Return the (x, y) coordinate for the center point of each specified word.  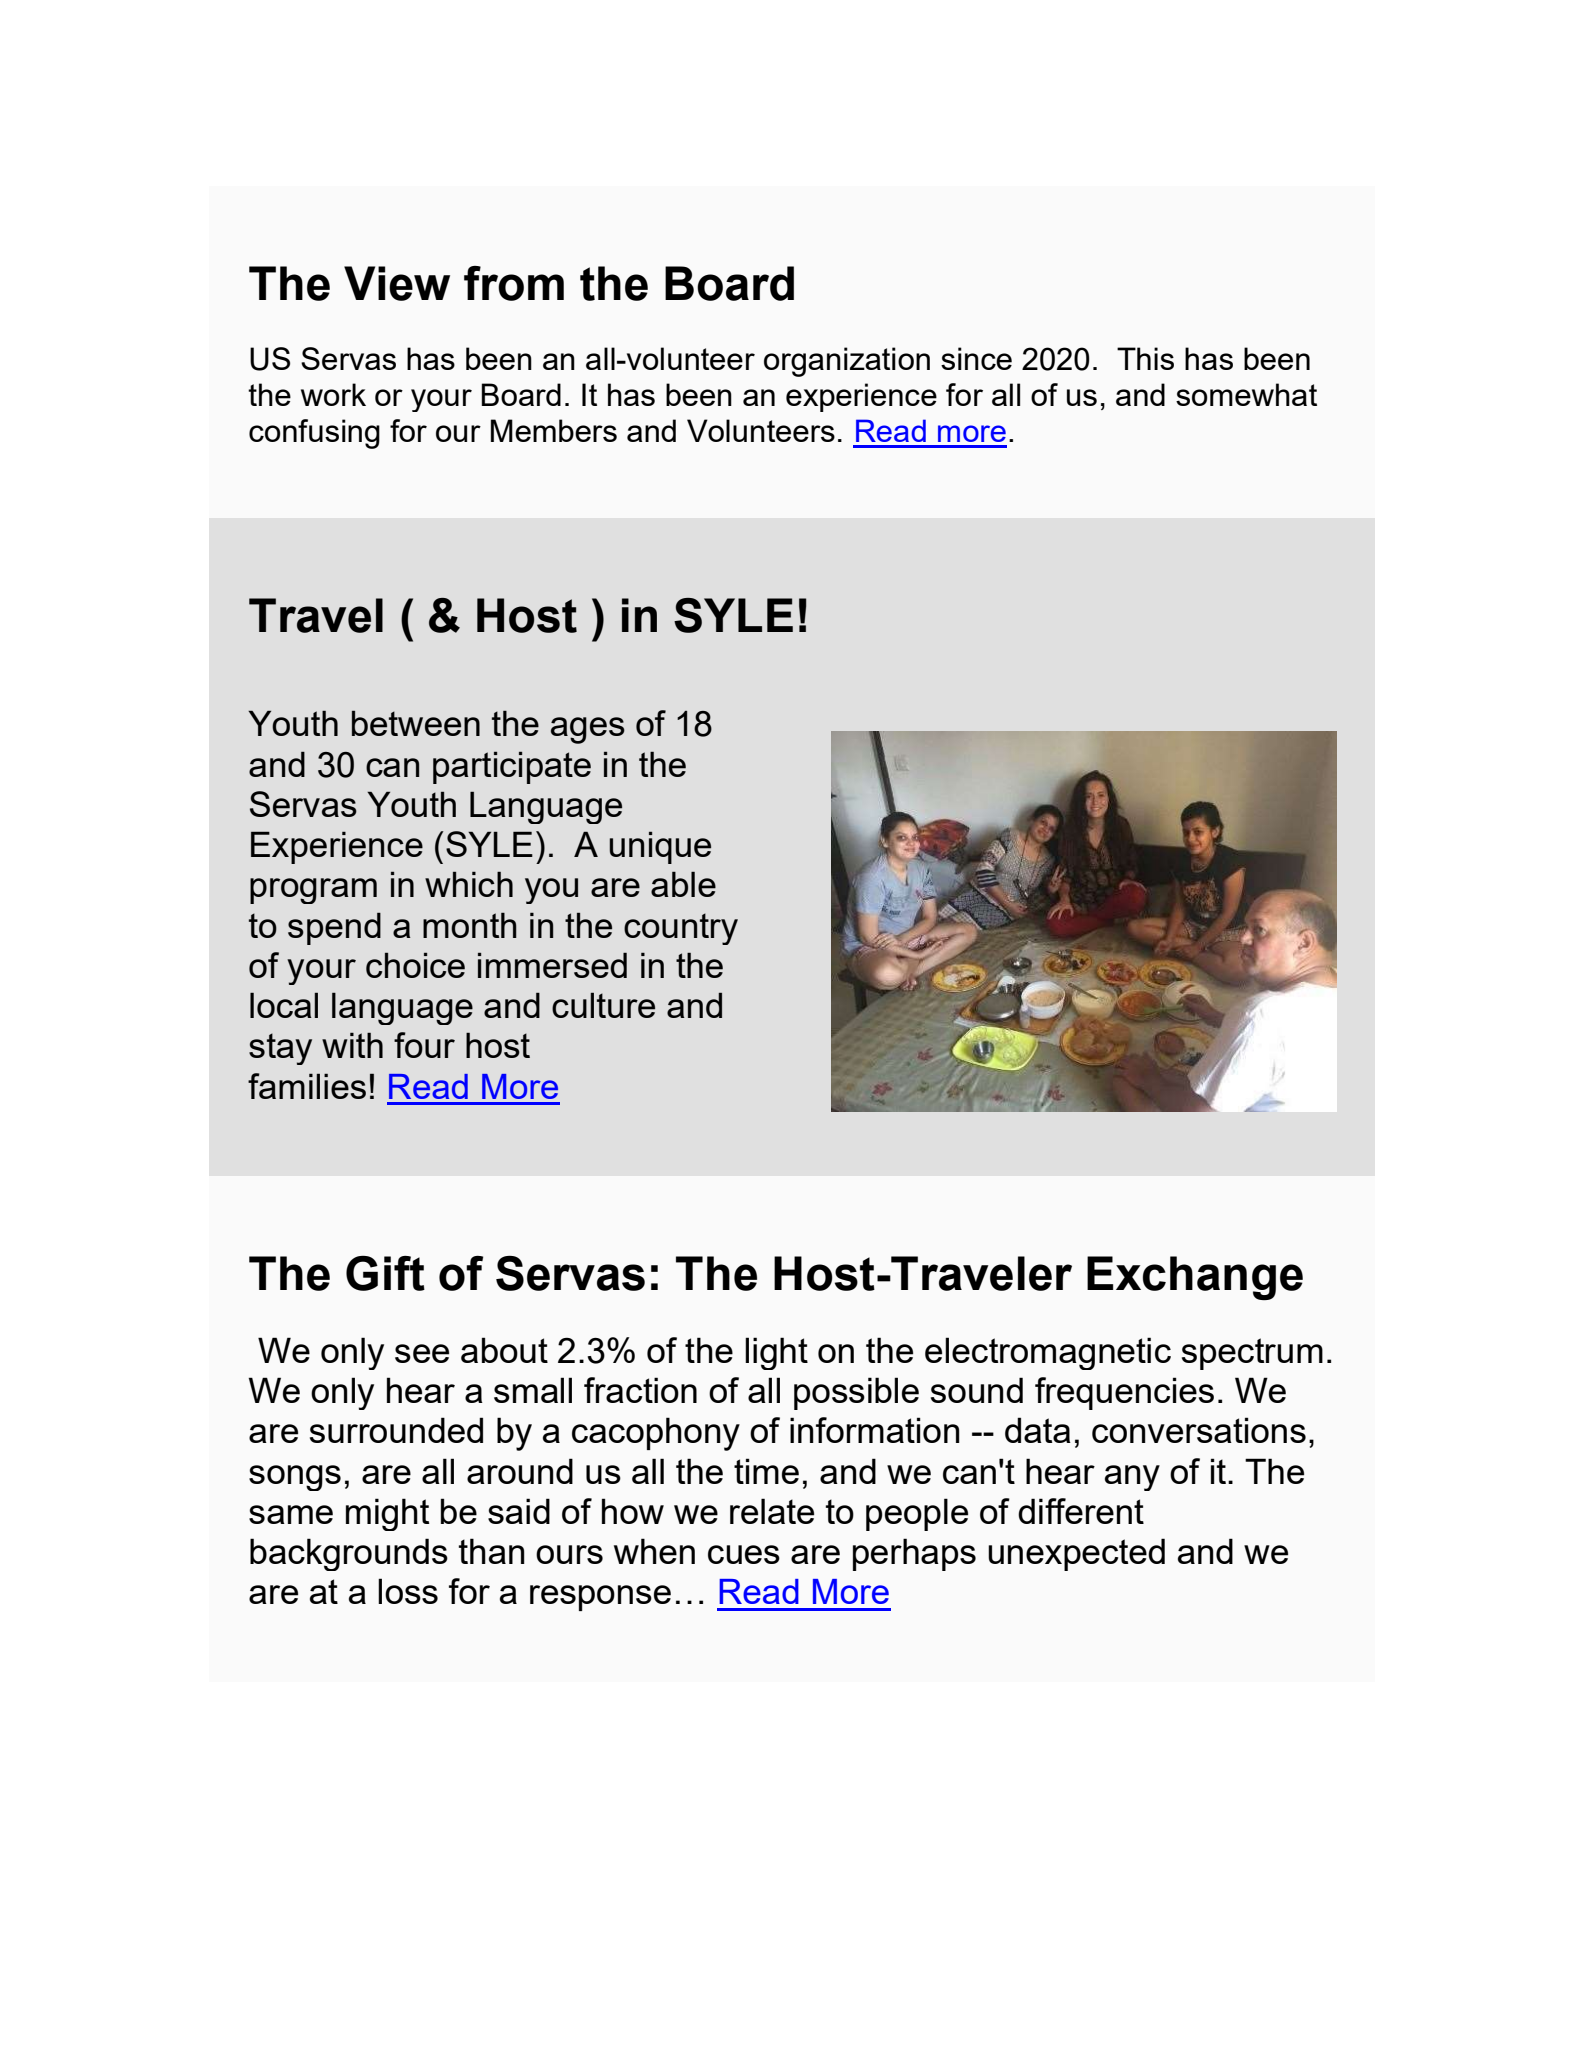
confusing (314, 434)
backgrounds (349, 1554)
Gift (385, 1273)
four (424, 1045)
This (1145, 358)
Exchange (1195, 1278)
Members (554, 430)
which (469, 884)
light (776, 1353)
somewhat (1246, 394)
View (397, 283)
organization (847, 362)
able (683, 884)
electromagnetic (1048, 1353)
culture (603, 1005)
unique (660, 847)
